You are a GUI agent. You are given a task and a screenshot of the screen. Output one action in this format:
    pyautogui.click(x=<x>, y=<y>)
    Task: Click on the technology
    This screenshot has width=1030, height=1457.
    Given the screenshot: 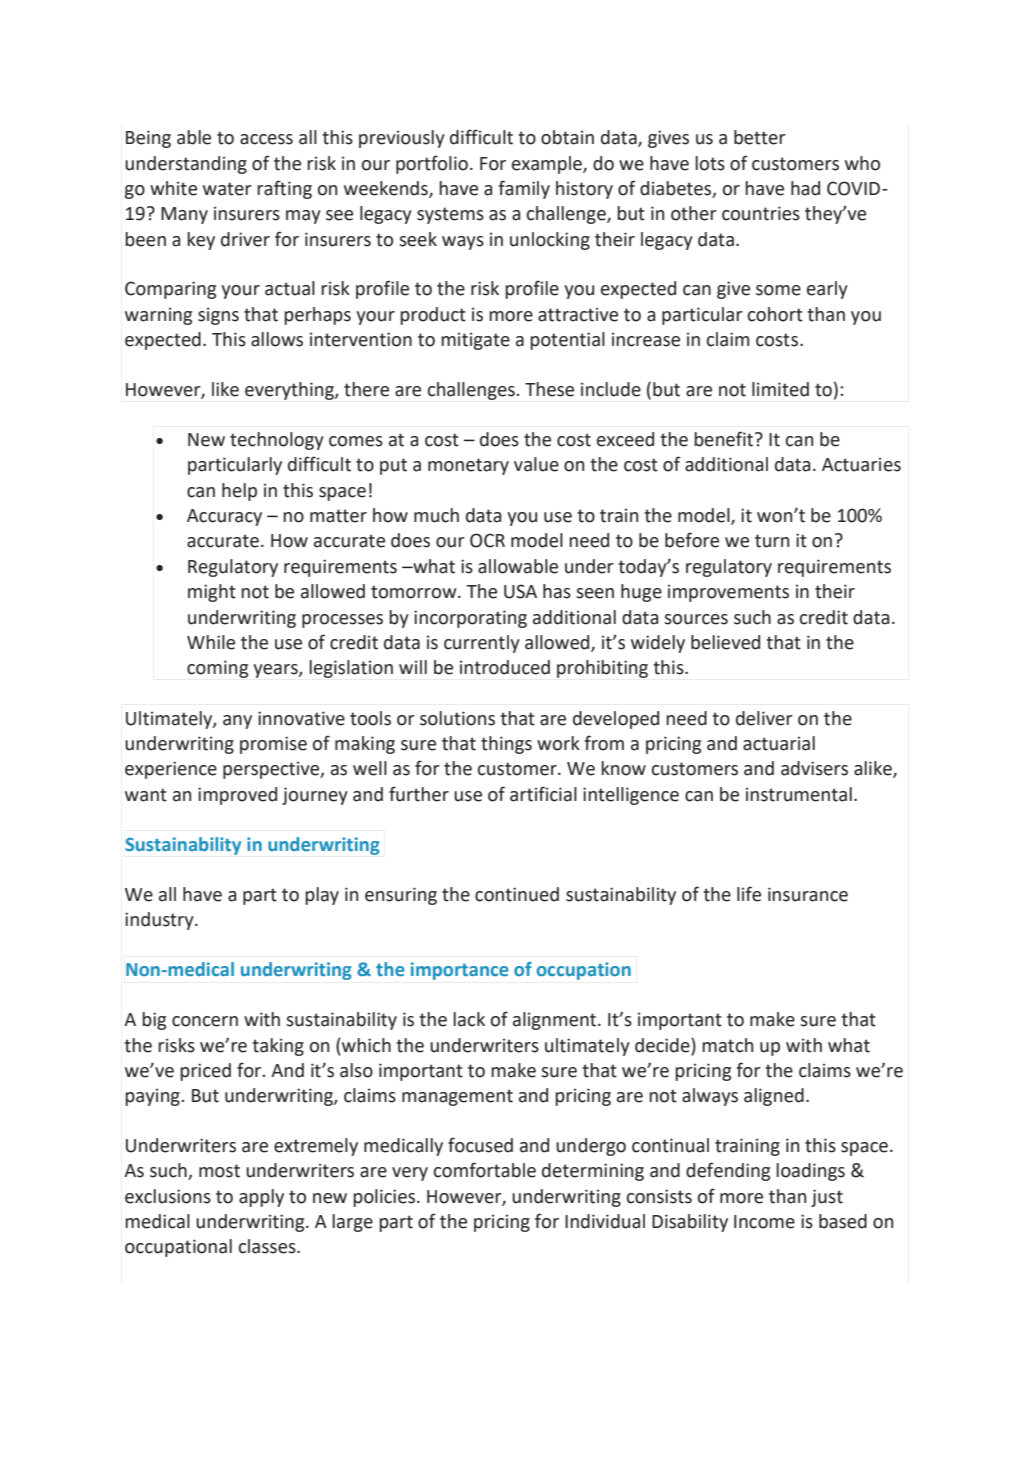 What is the action you would take?
    pyautogui.click(x=277, y=441)
